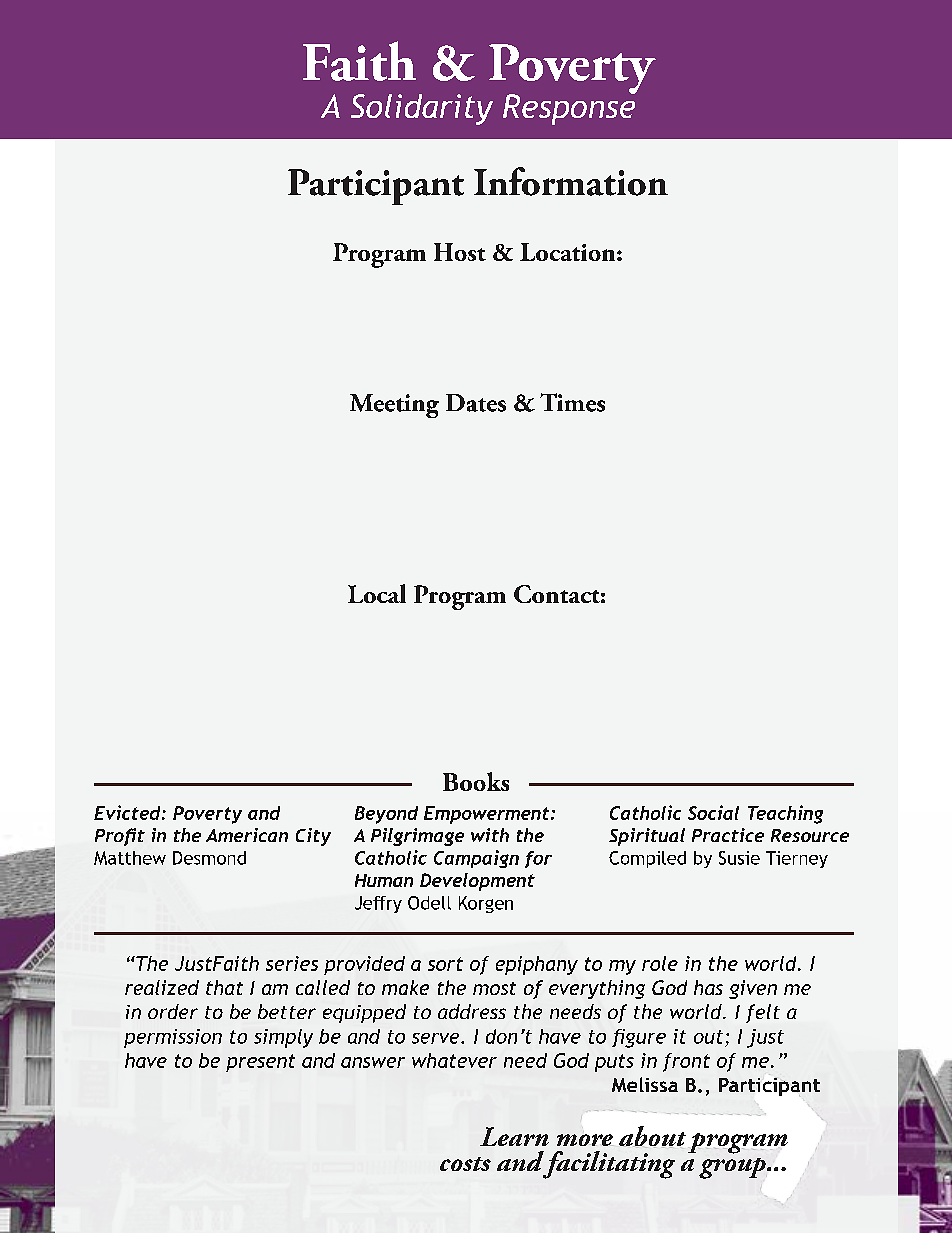 The image size is (952, 1233). Describe the element at coordinates (260, 1063) in the screenshot. I see `present` at that location.
